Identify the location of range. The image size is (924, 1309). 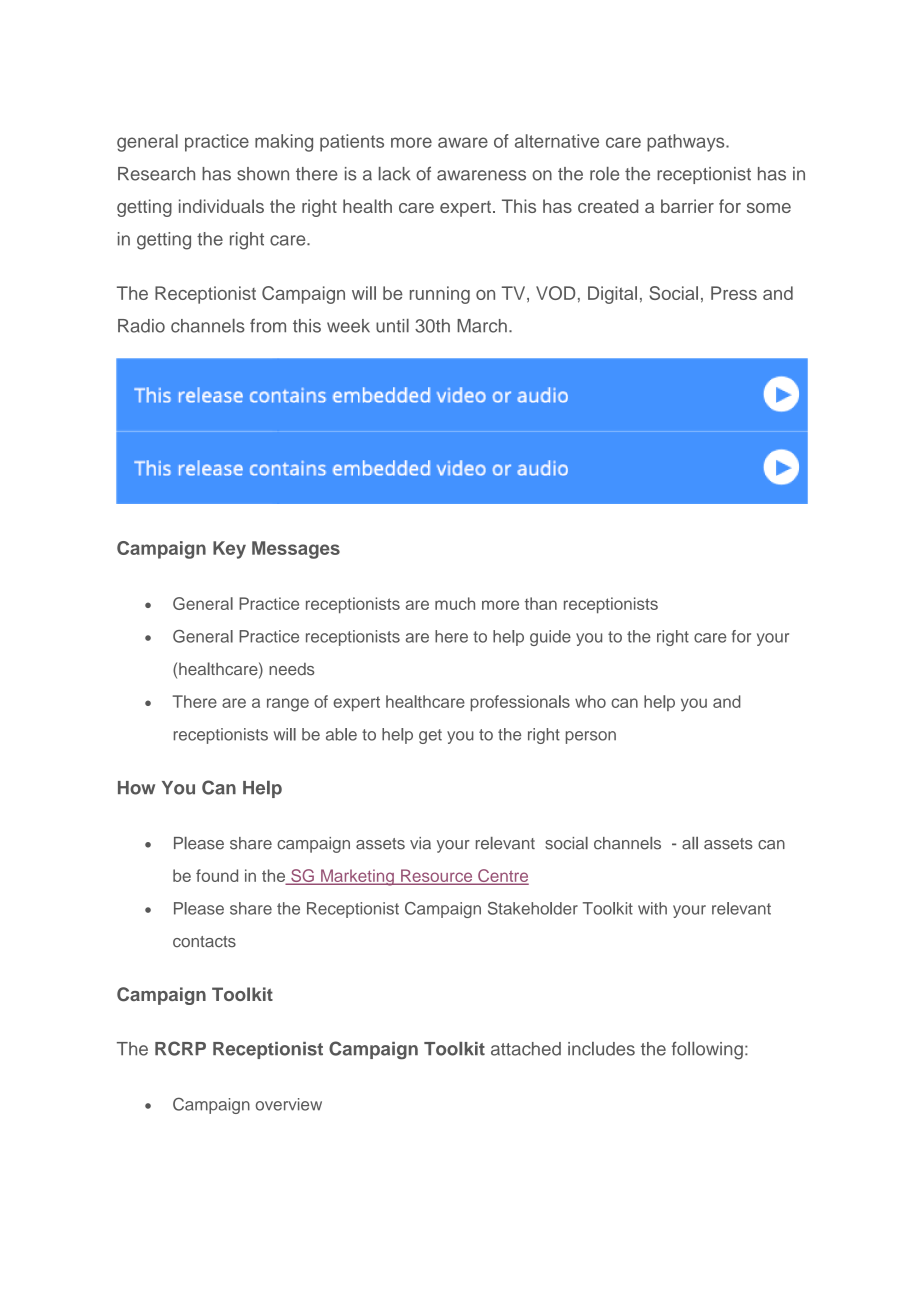
(288, 705).
